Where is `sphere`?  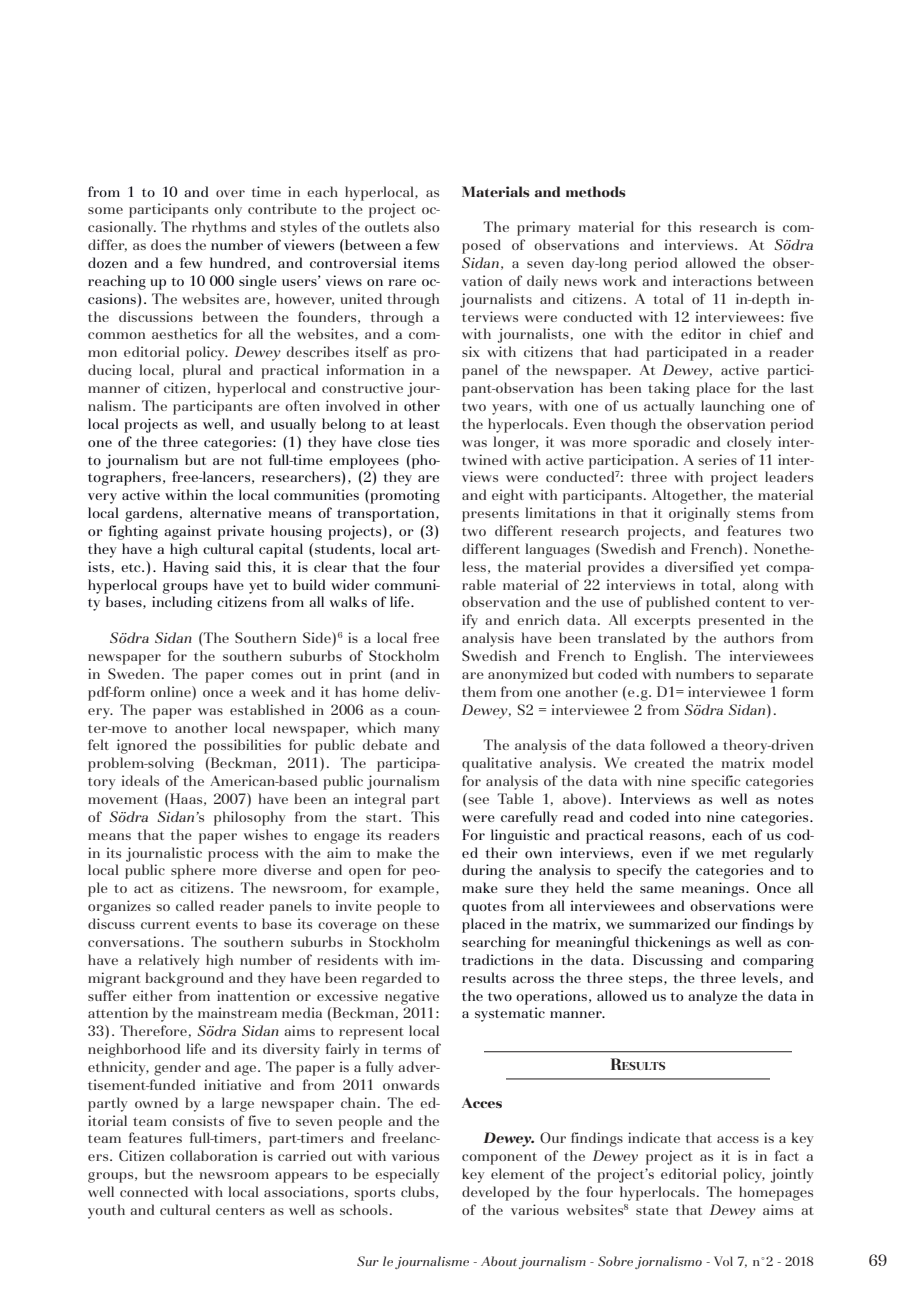
sphere is located at coordinates (193, 871).
